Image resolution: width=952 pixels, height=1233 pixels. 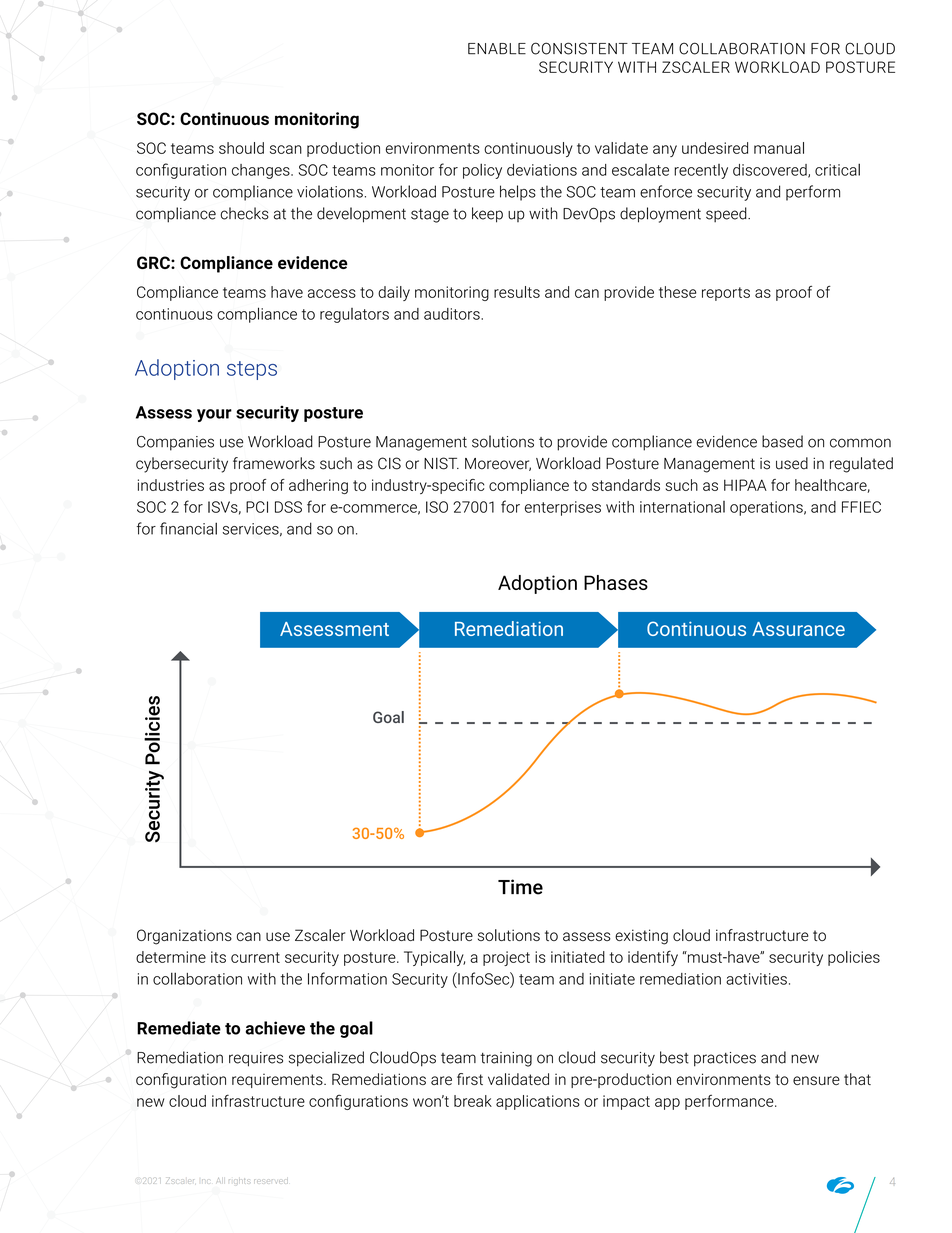 I want to click on ENABLE, so click(x=497, y=49).
